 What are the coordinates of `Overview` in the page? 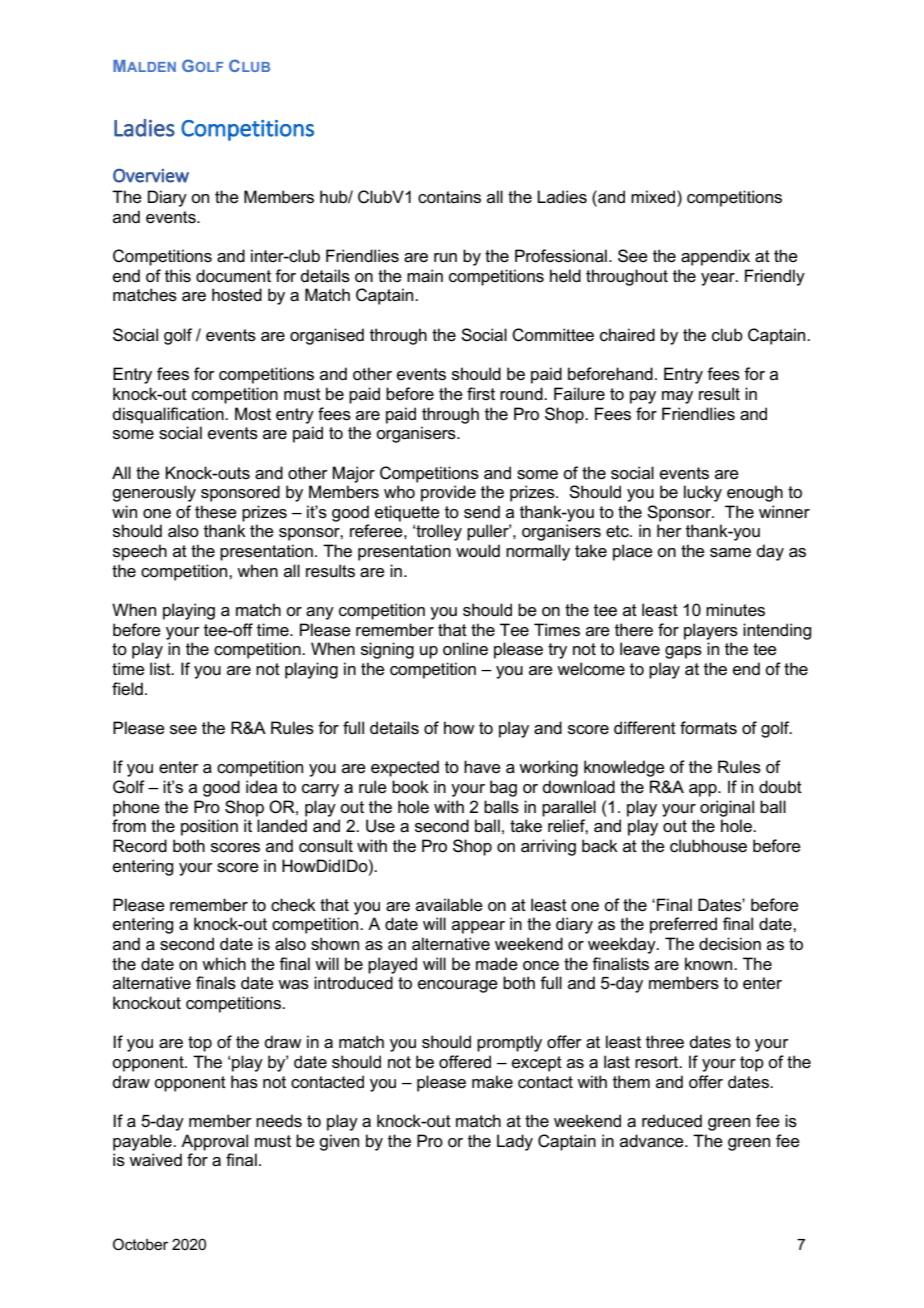 It's located at (151, 176).
